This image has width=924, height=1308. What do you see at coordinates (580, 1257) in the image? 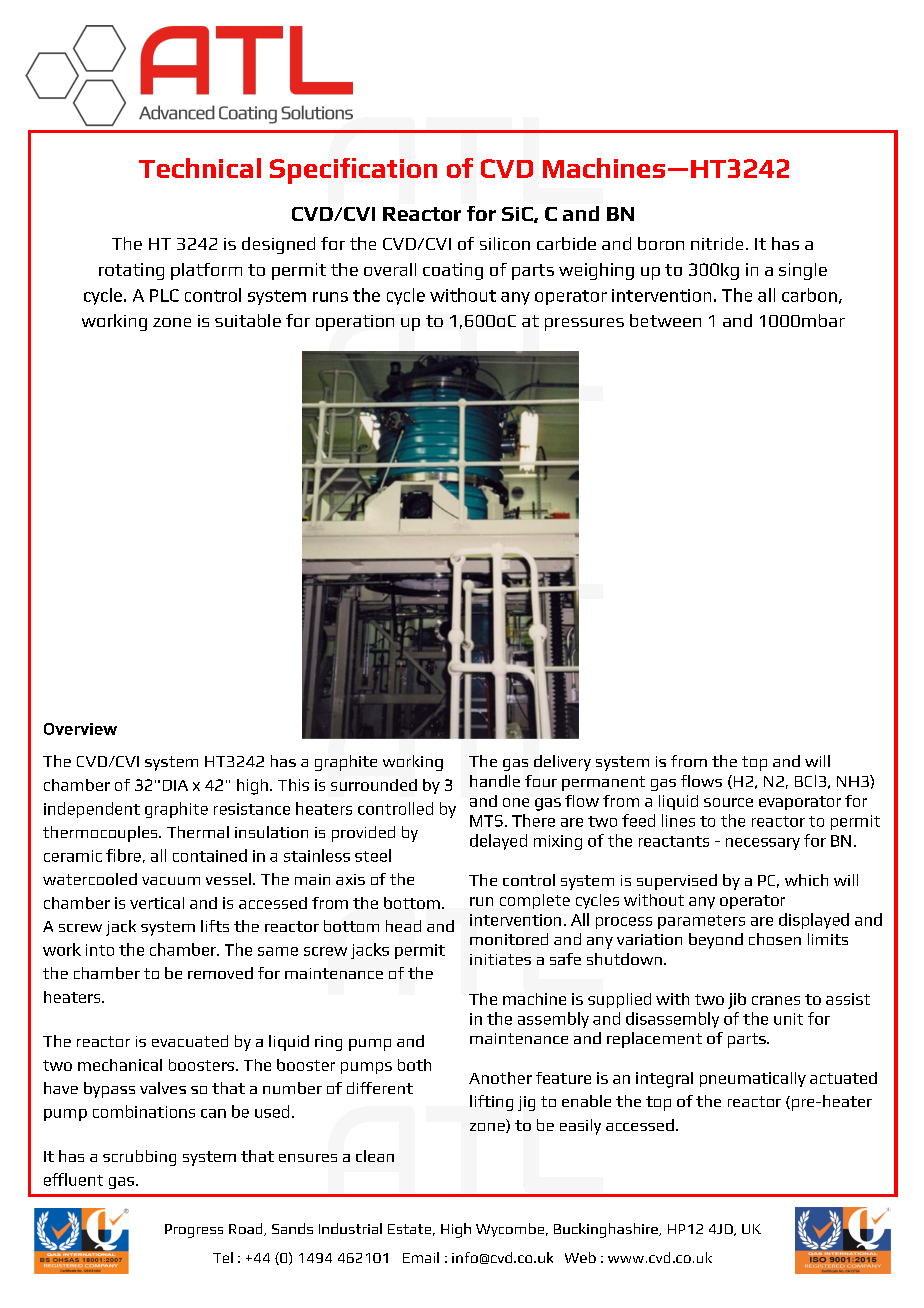
I see `Web` at bounding box center [580, 1257].
